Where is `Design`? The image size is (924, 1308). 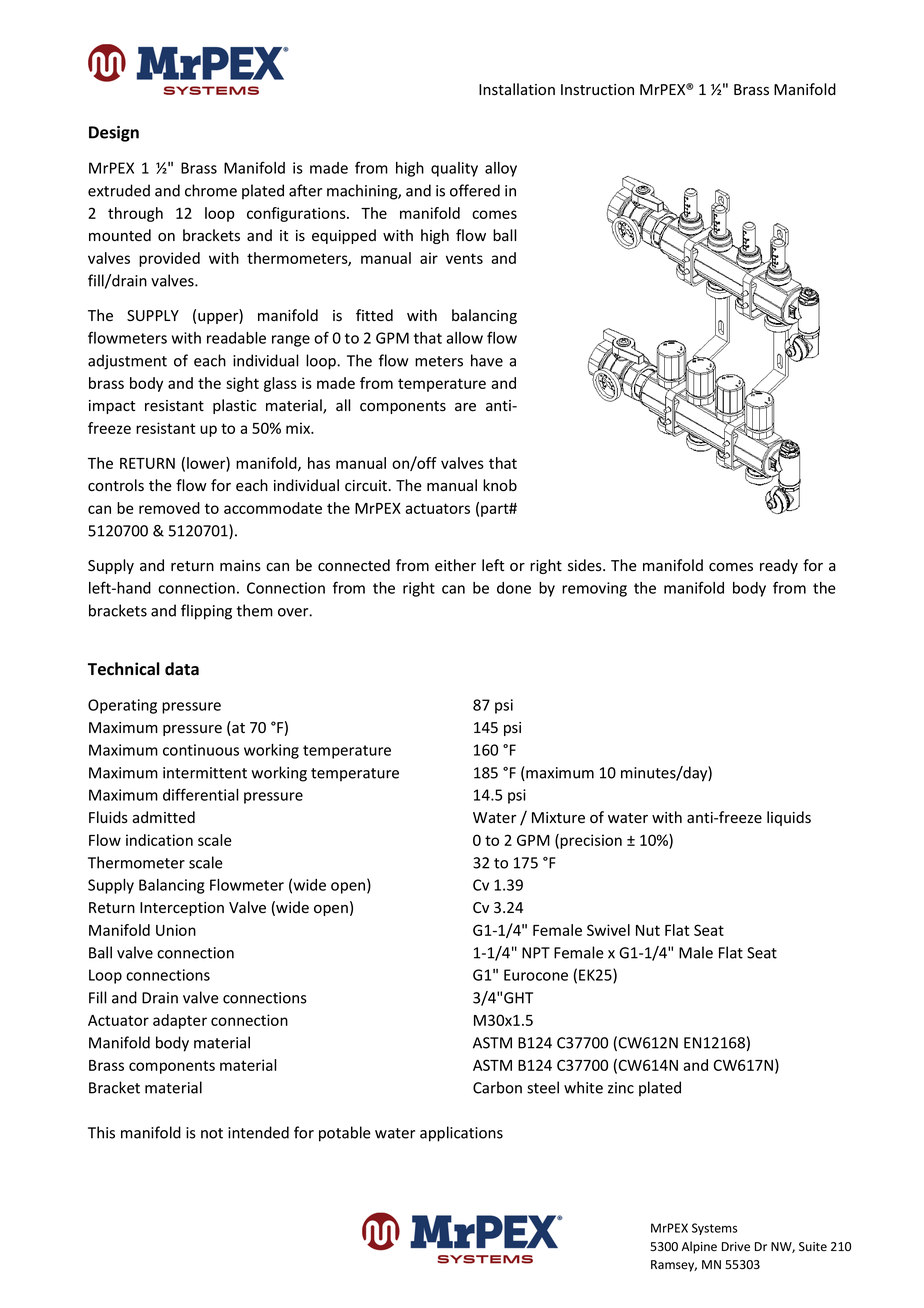
Design is located at coordinates (114, 134).
